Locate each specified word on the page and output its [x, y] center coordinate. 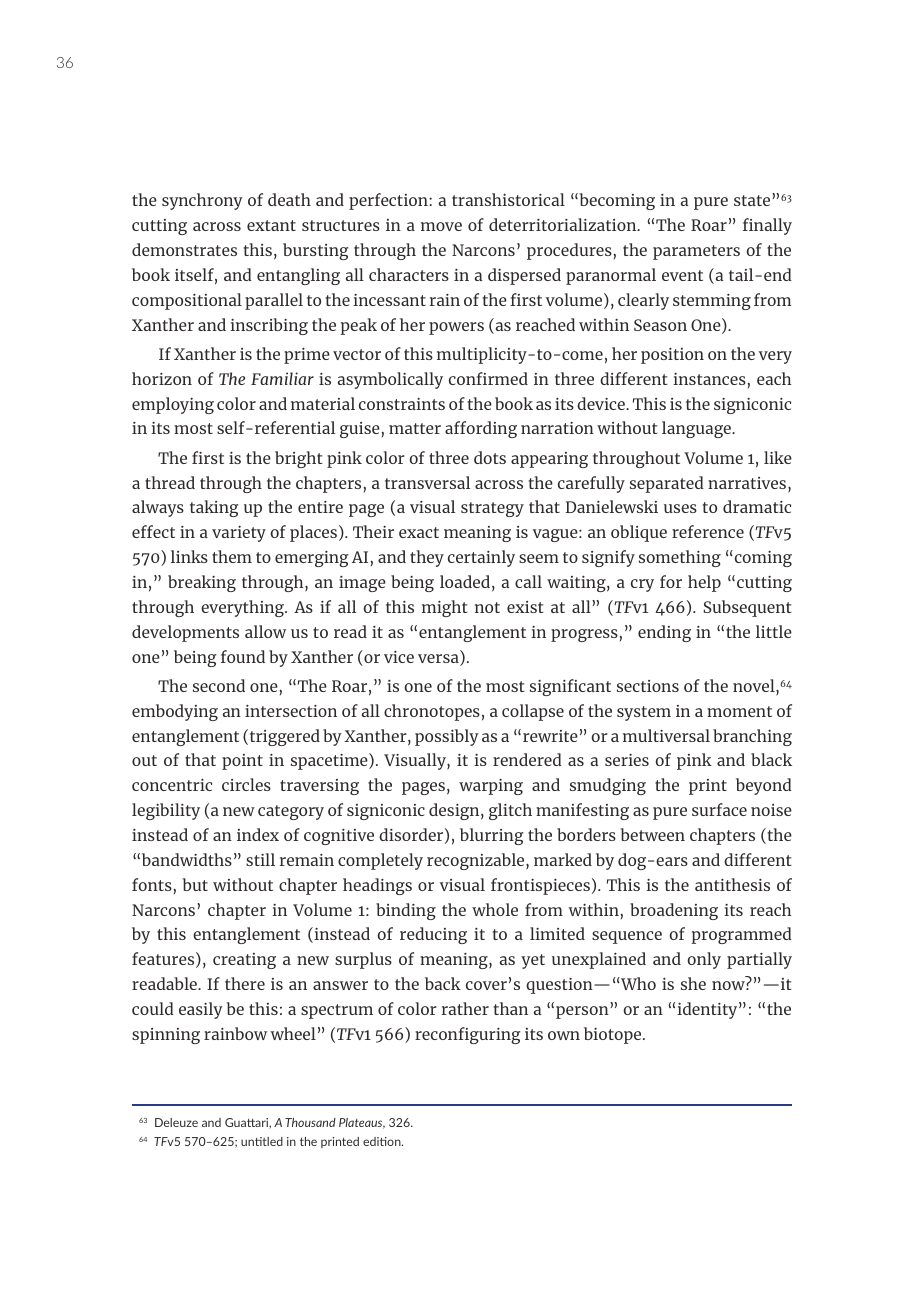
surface [719, 809]
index [258, 834]
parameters [696, 252]
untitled [262, 1141]
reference [708, 531]
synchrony [202, 201]
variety [239, 534]
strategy [492, 509]
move [441, 226]
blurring [492, 836]
